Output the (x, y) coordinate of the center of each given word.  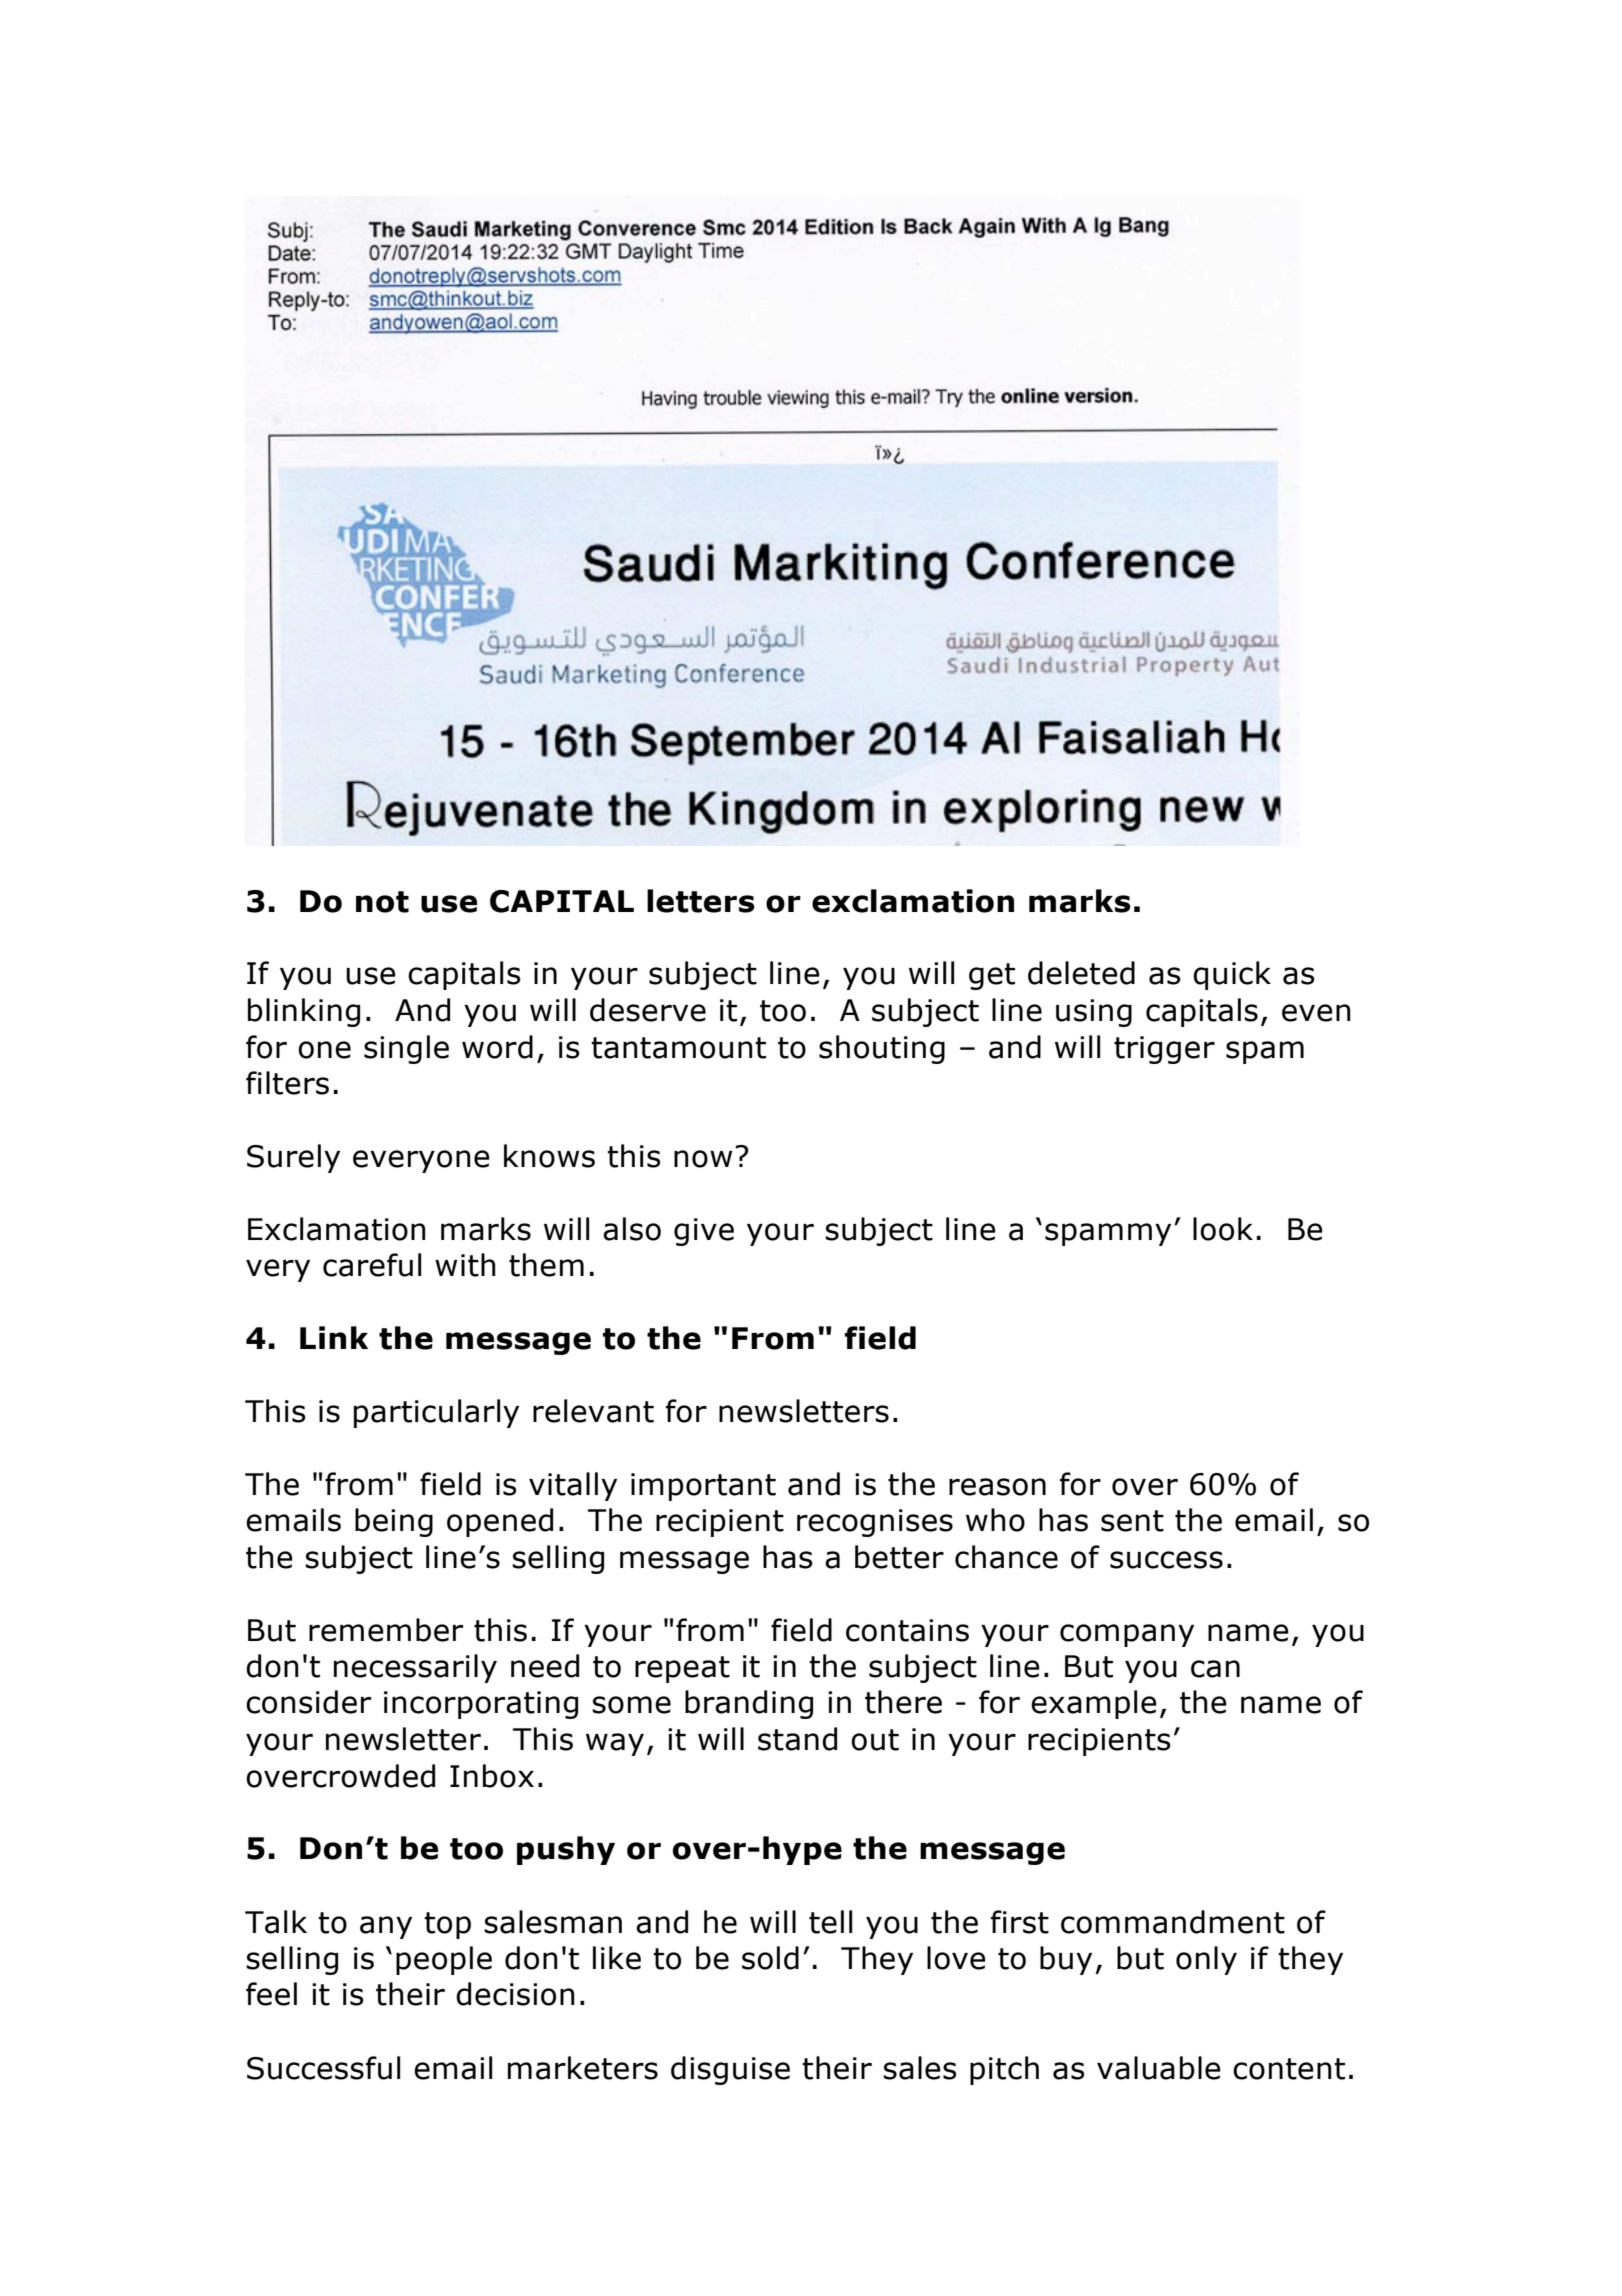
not (382, 902)
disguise (730, 2070)
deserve (648, 1010)
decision (515, 1994)
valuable (1159, 2068)
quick (1232, 975)
